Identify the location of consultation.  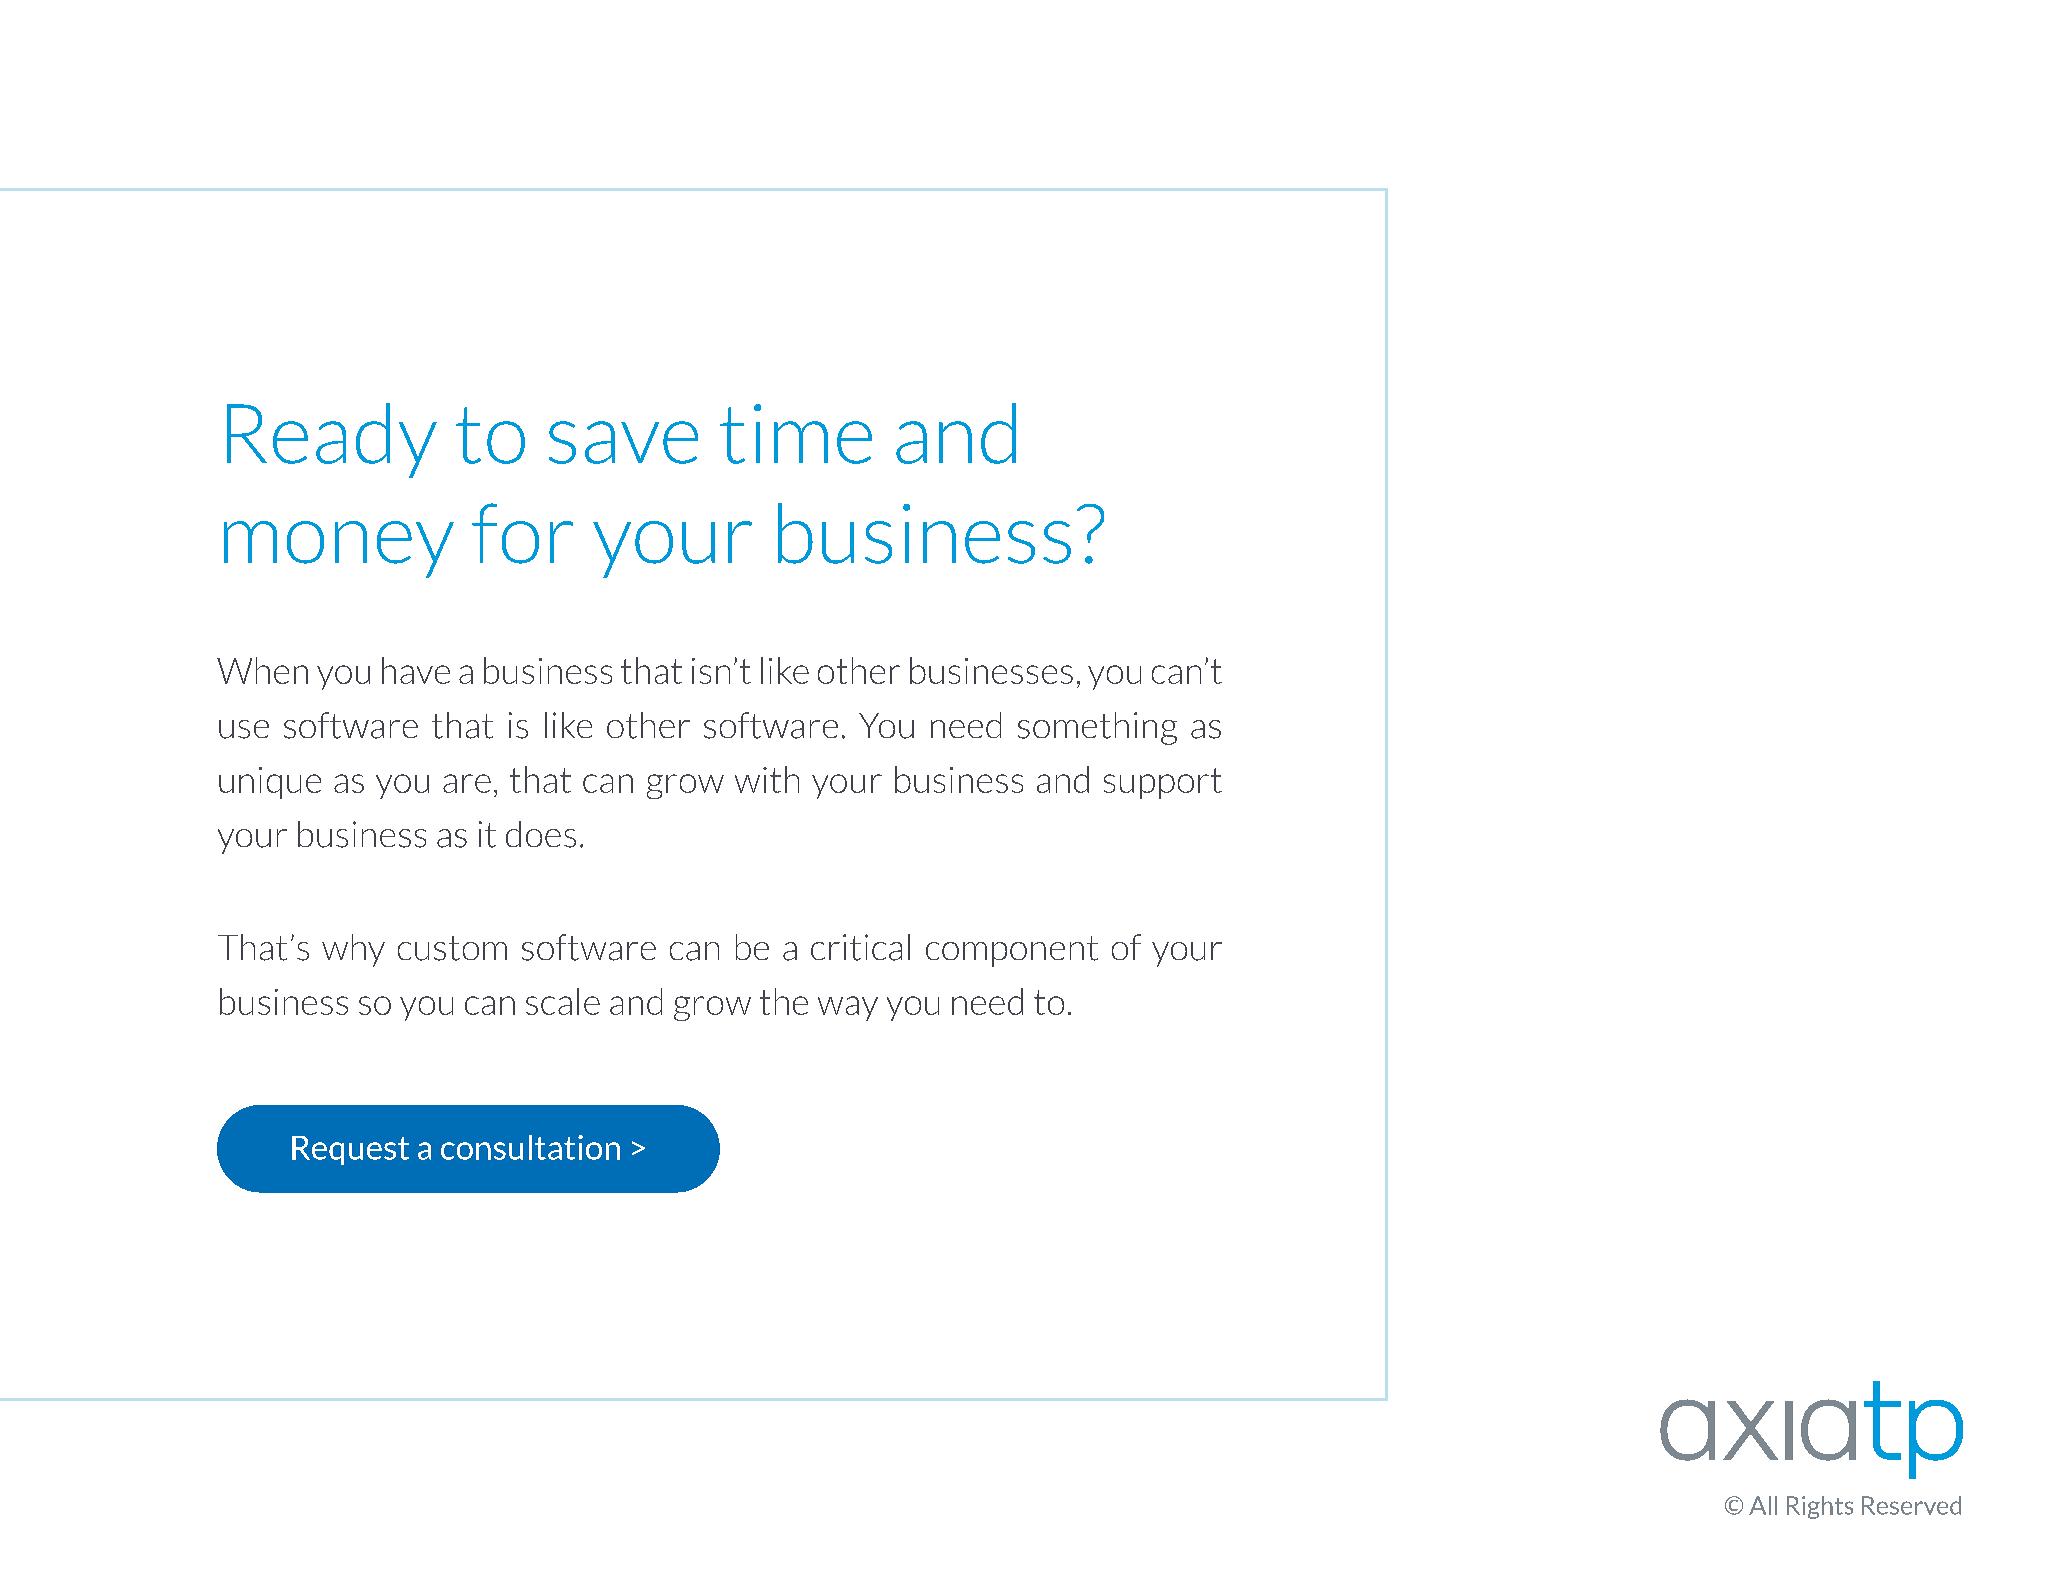
(530, 1147).
